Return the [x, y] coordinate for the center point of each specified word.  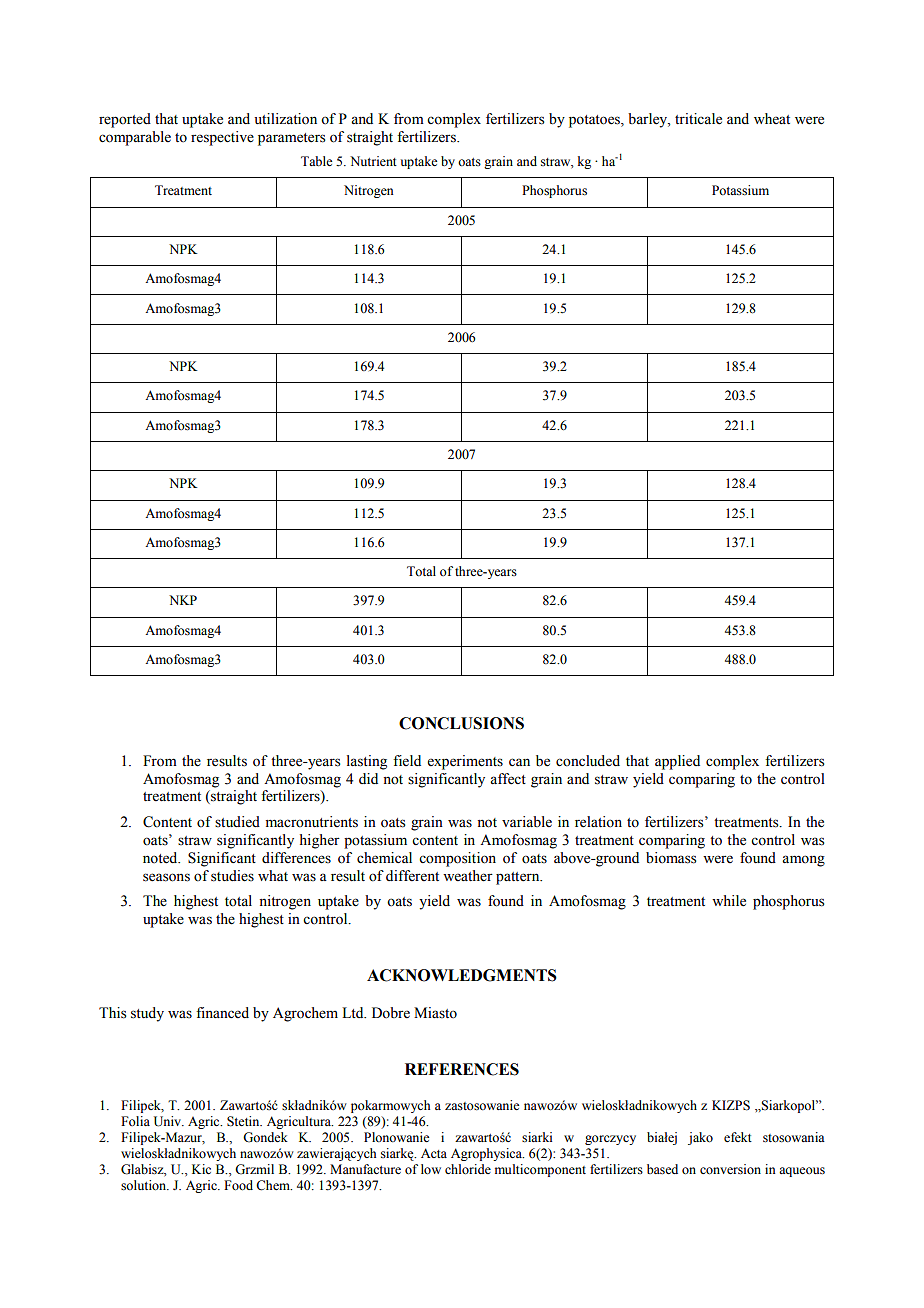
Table [316, 161]
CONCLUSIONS [461, 723]
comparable [135, 138]
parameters [292, 139]
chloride [468, 1169]
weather [468, 876]
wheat [772, 119]
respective [222, 138]
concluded [588, 761]
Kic [201, 1169]
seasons [166, 877]
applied [677, 762]
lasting [367, 762]
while [729, 901]
